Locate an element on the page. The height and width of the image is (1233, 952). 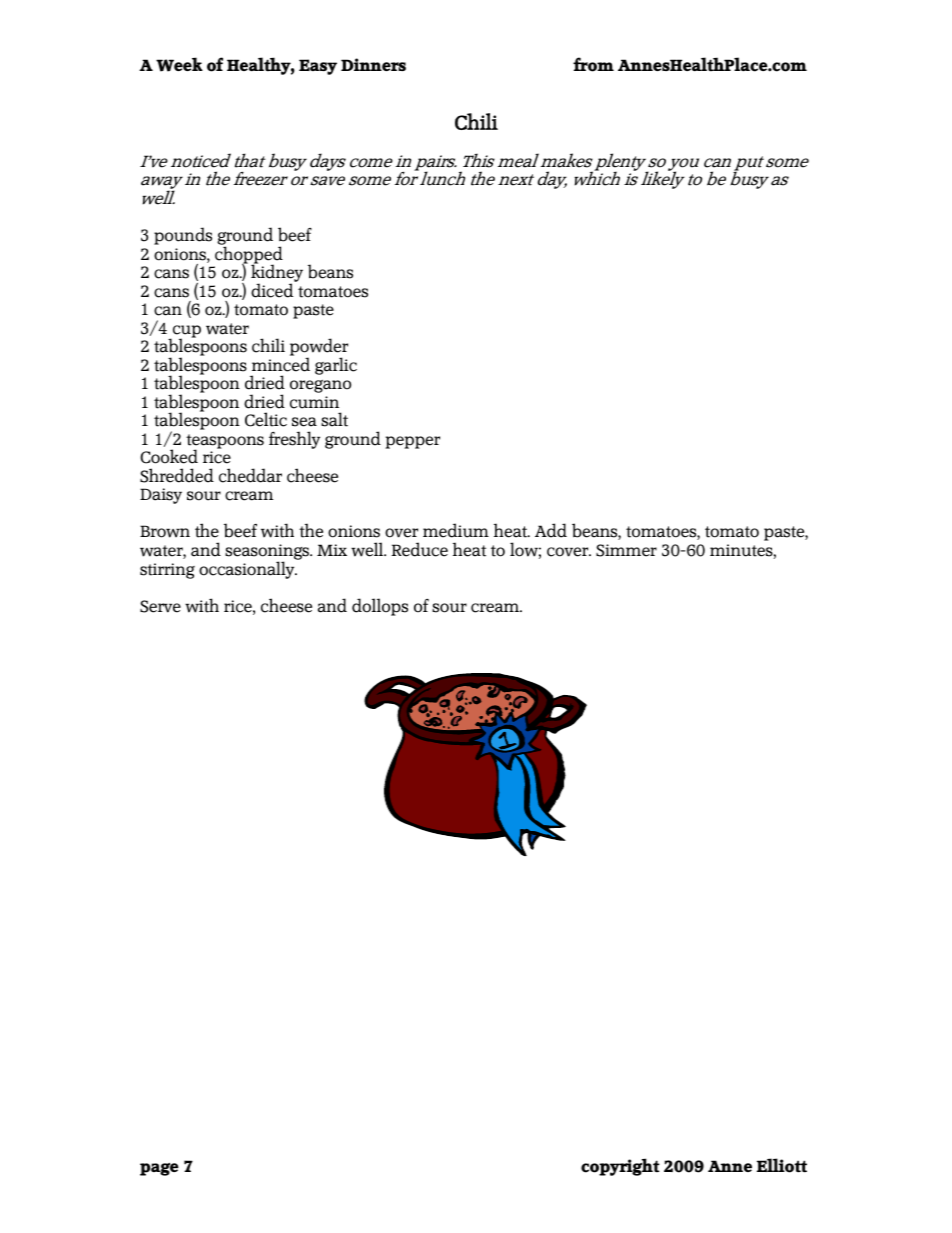
from is located at coordinates (593, 64).
